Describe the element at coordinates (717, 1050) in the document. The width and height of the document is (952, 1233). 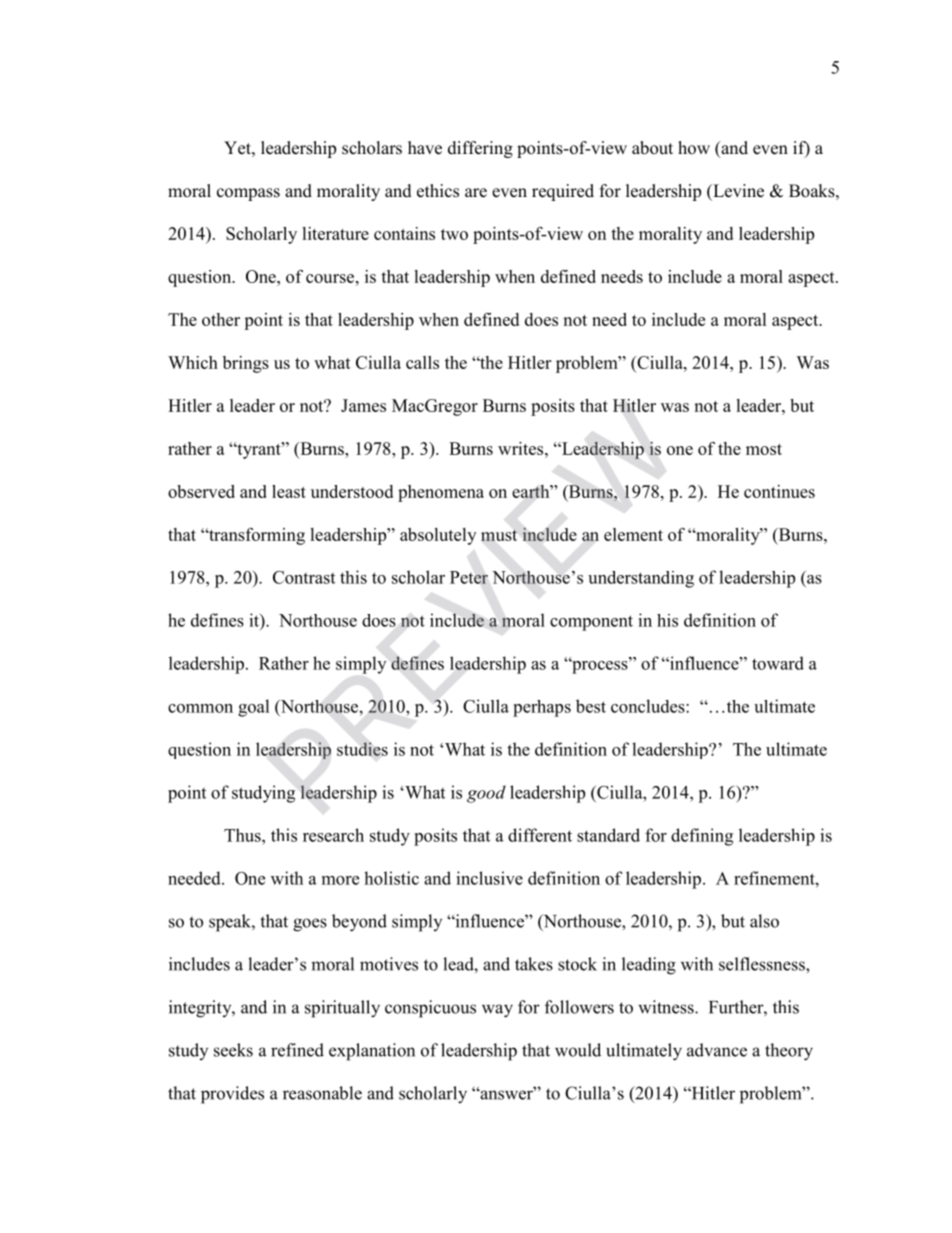
I see `advance` at that location.
